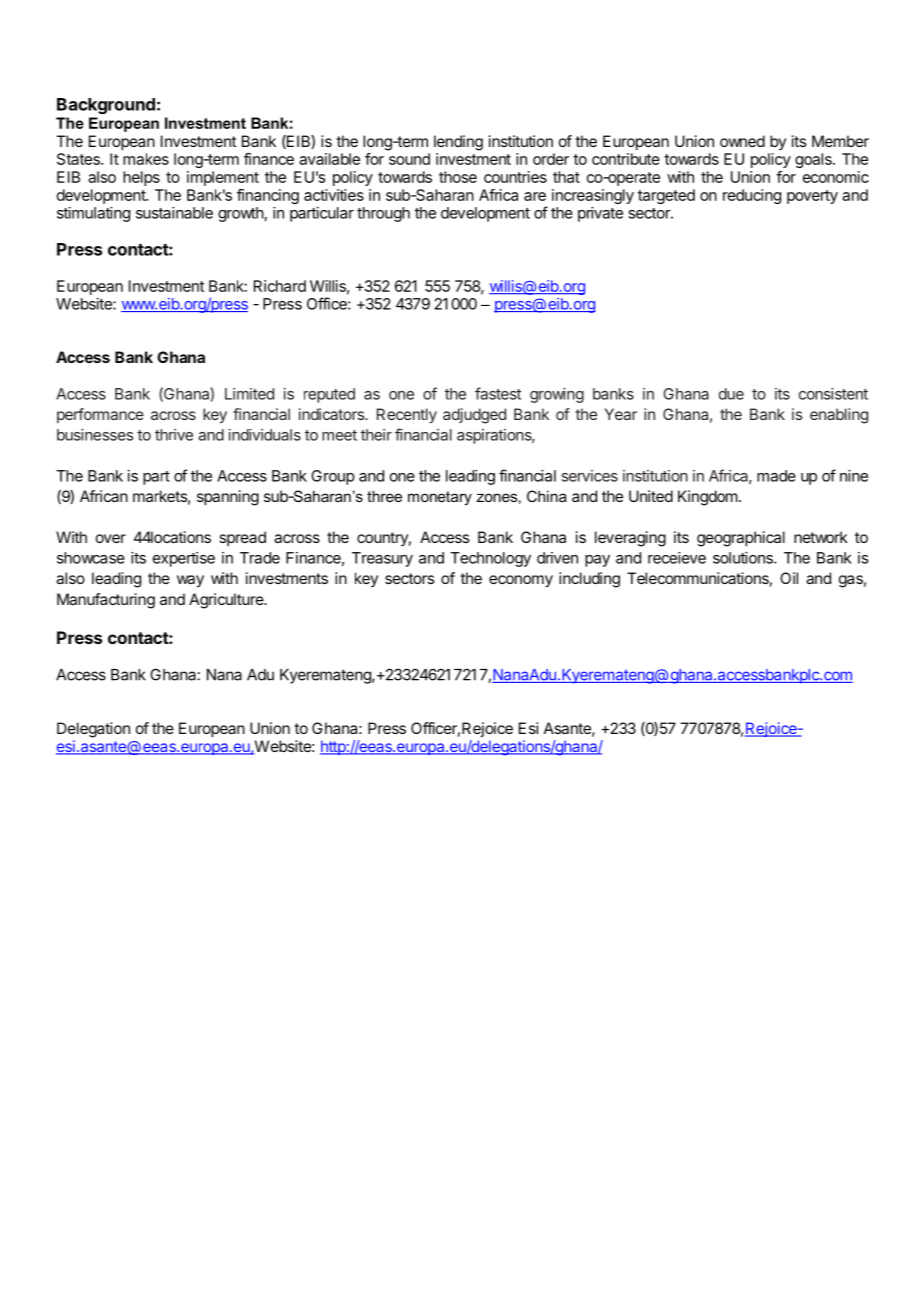  What do you see at coordinates (249, 394) in the image?
I see `Limited` at bounding box center [249, 394].
